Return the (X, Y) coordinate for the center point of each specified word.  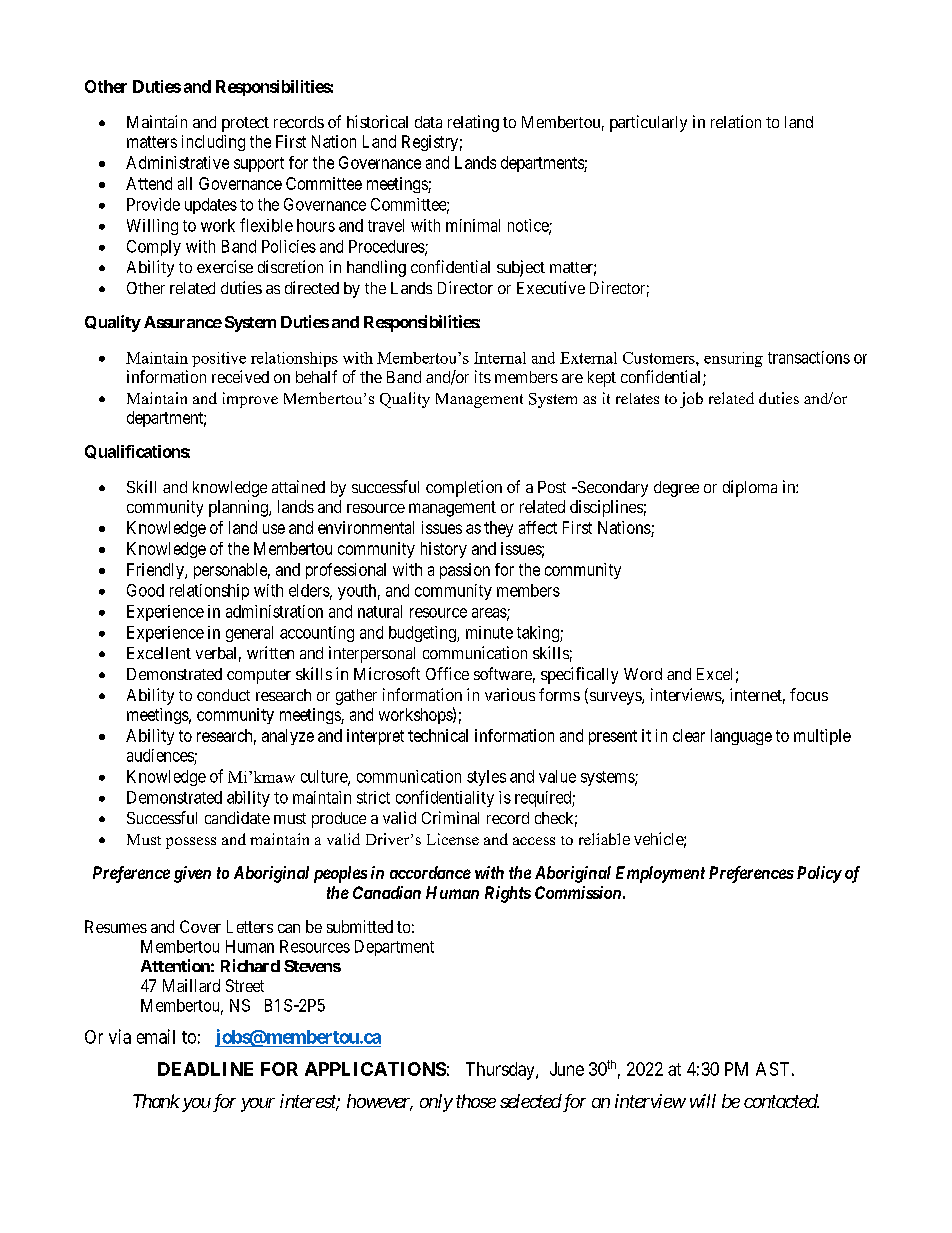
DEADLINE (205, 1069)
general (249, 634)
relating (473, 123)
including (213, 143)
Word (643, 674)
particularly (648, 123)
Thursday (501, 1071)
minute (489, 632)
